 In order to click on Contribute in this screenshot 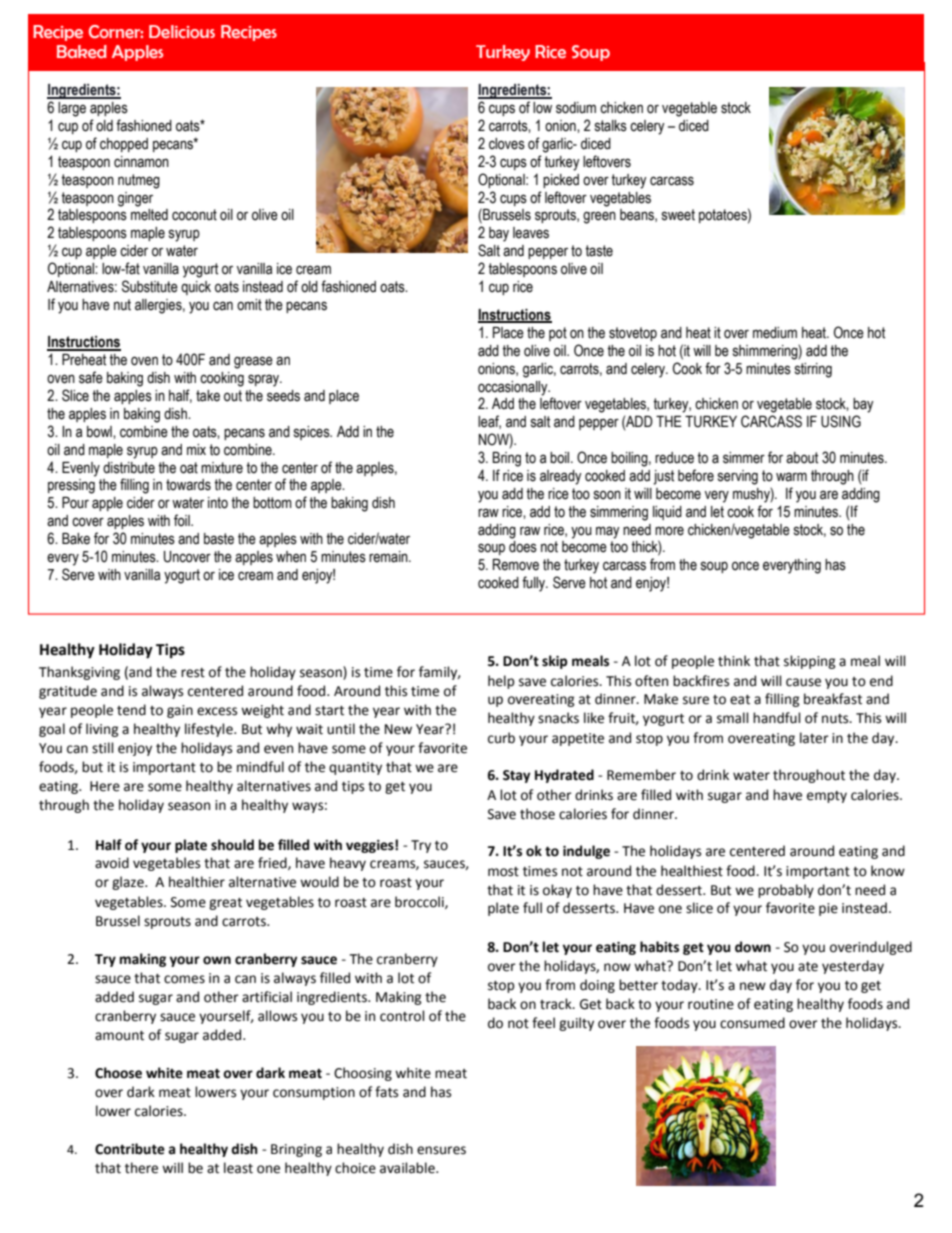, I will do `click(130, 1149)`.
